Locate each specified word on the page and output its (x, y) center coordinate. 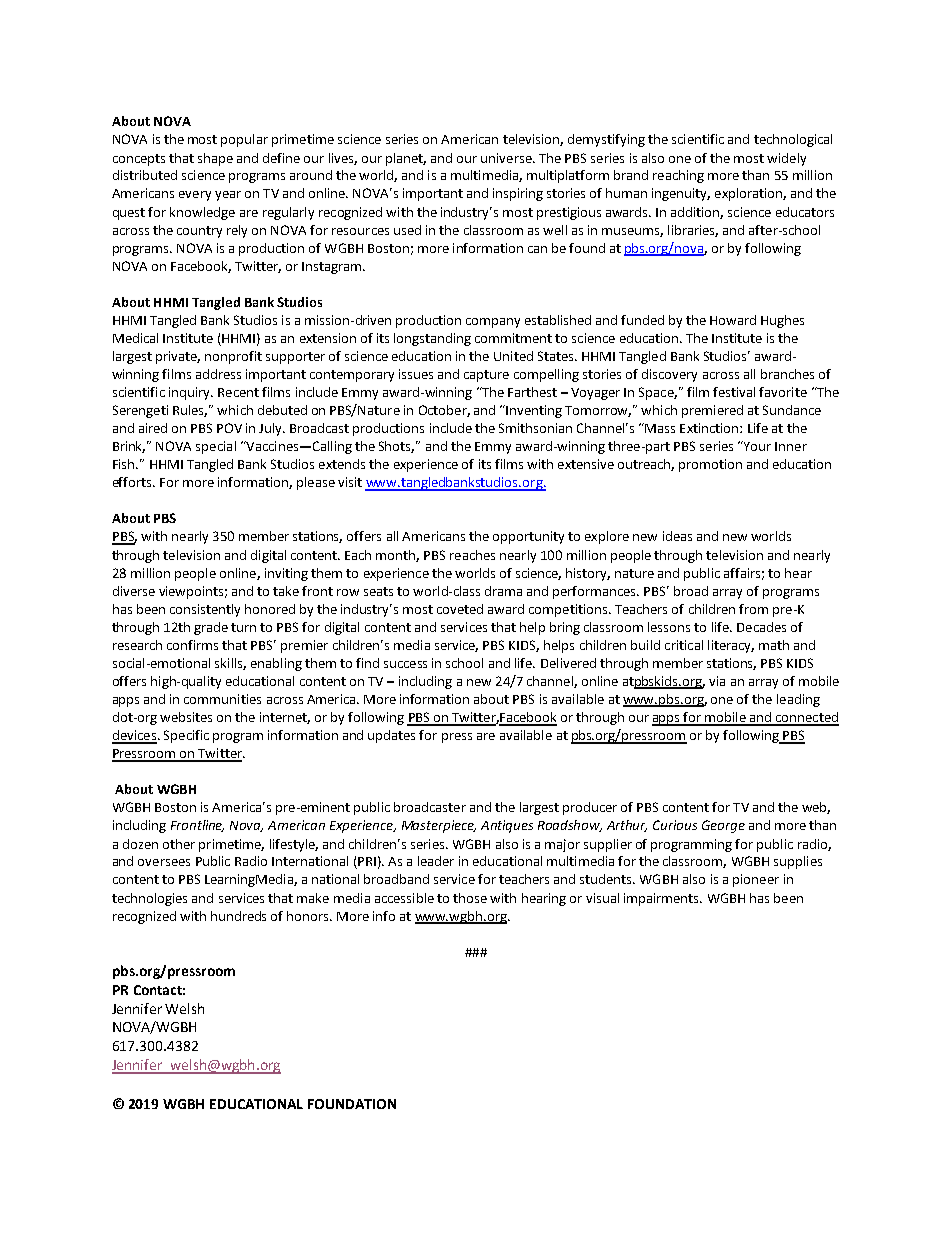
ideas (677, 536)
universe (507, 158)
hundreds (238, 916)
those (470, 898)
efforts (133, 482)
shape (215, 159)
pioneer (756, 880)
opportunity (528, 537)
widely (786, 159)
